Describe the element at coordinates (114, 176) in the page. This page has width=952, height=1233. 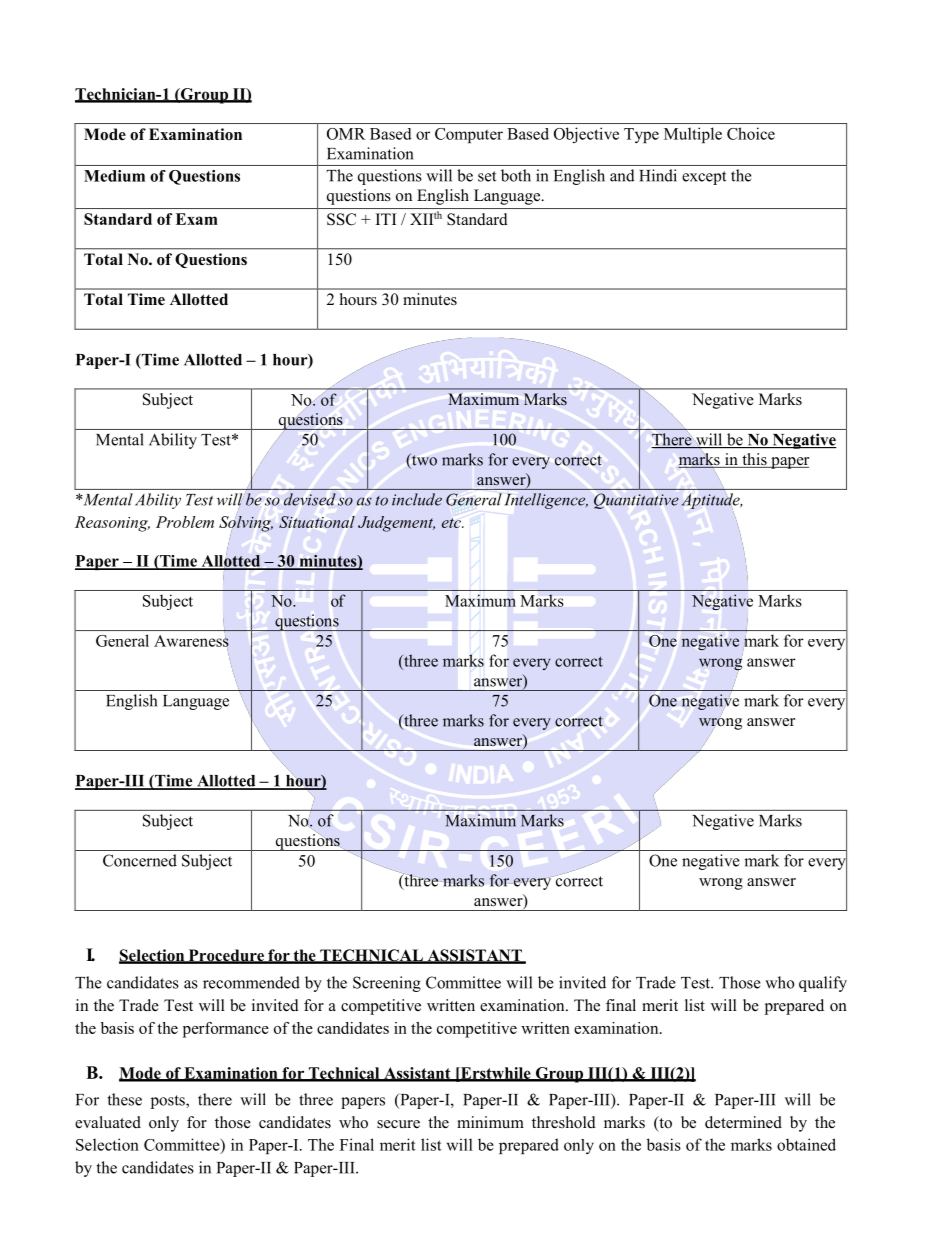
I see `Medium` at that location.
